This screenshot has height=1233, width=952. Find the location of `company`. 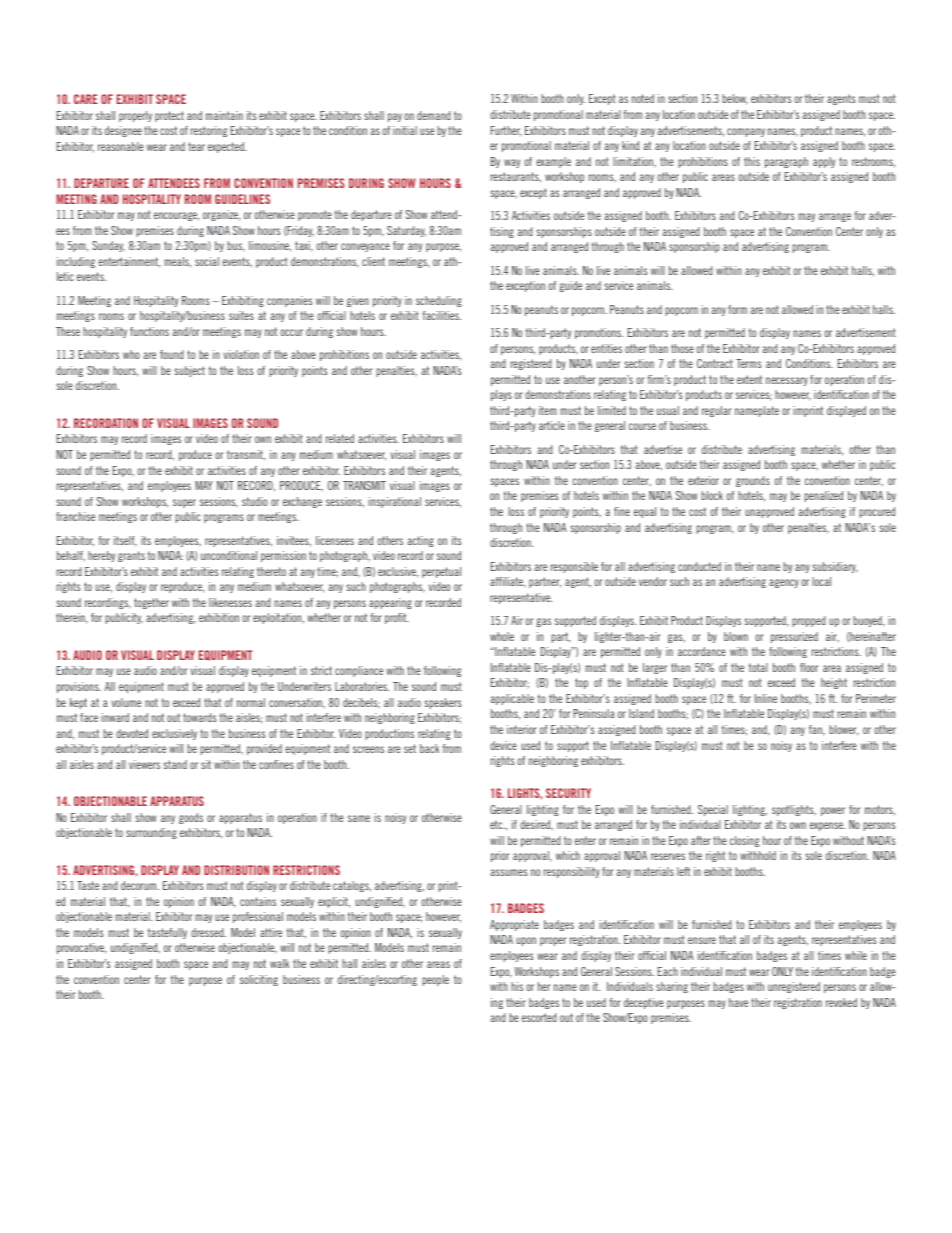

company is located at coordinates (746, 132).
